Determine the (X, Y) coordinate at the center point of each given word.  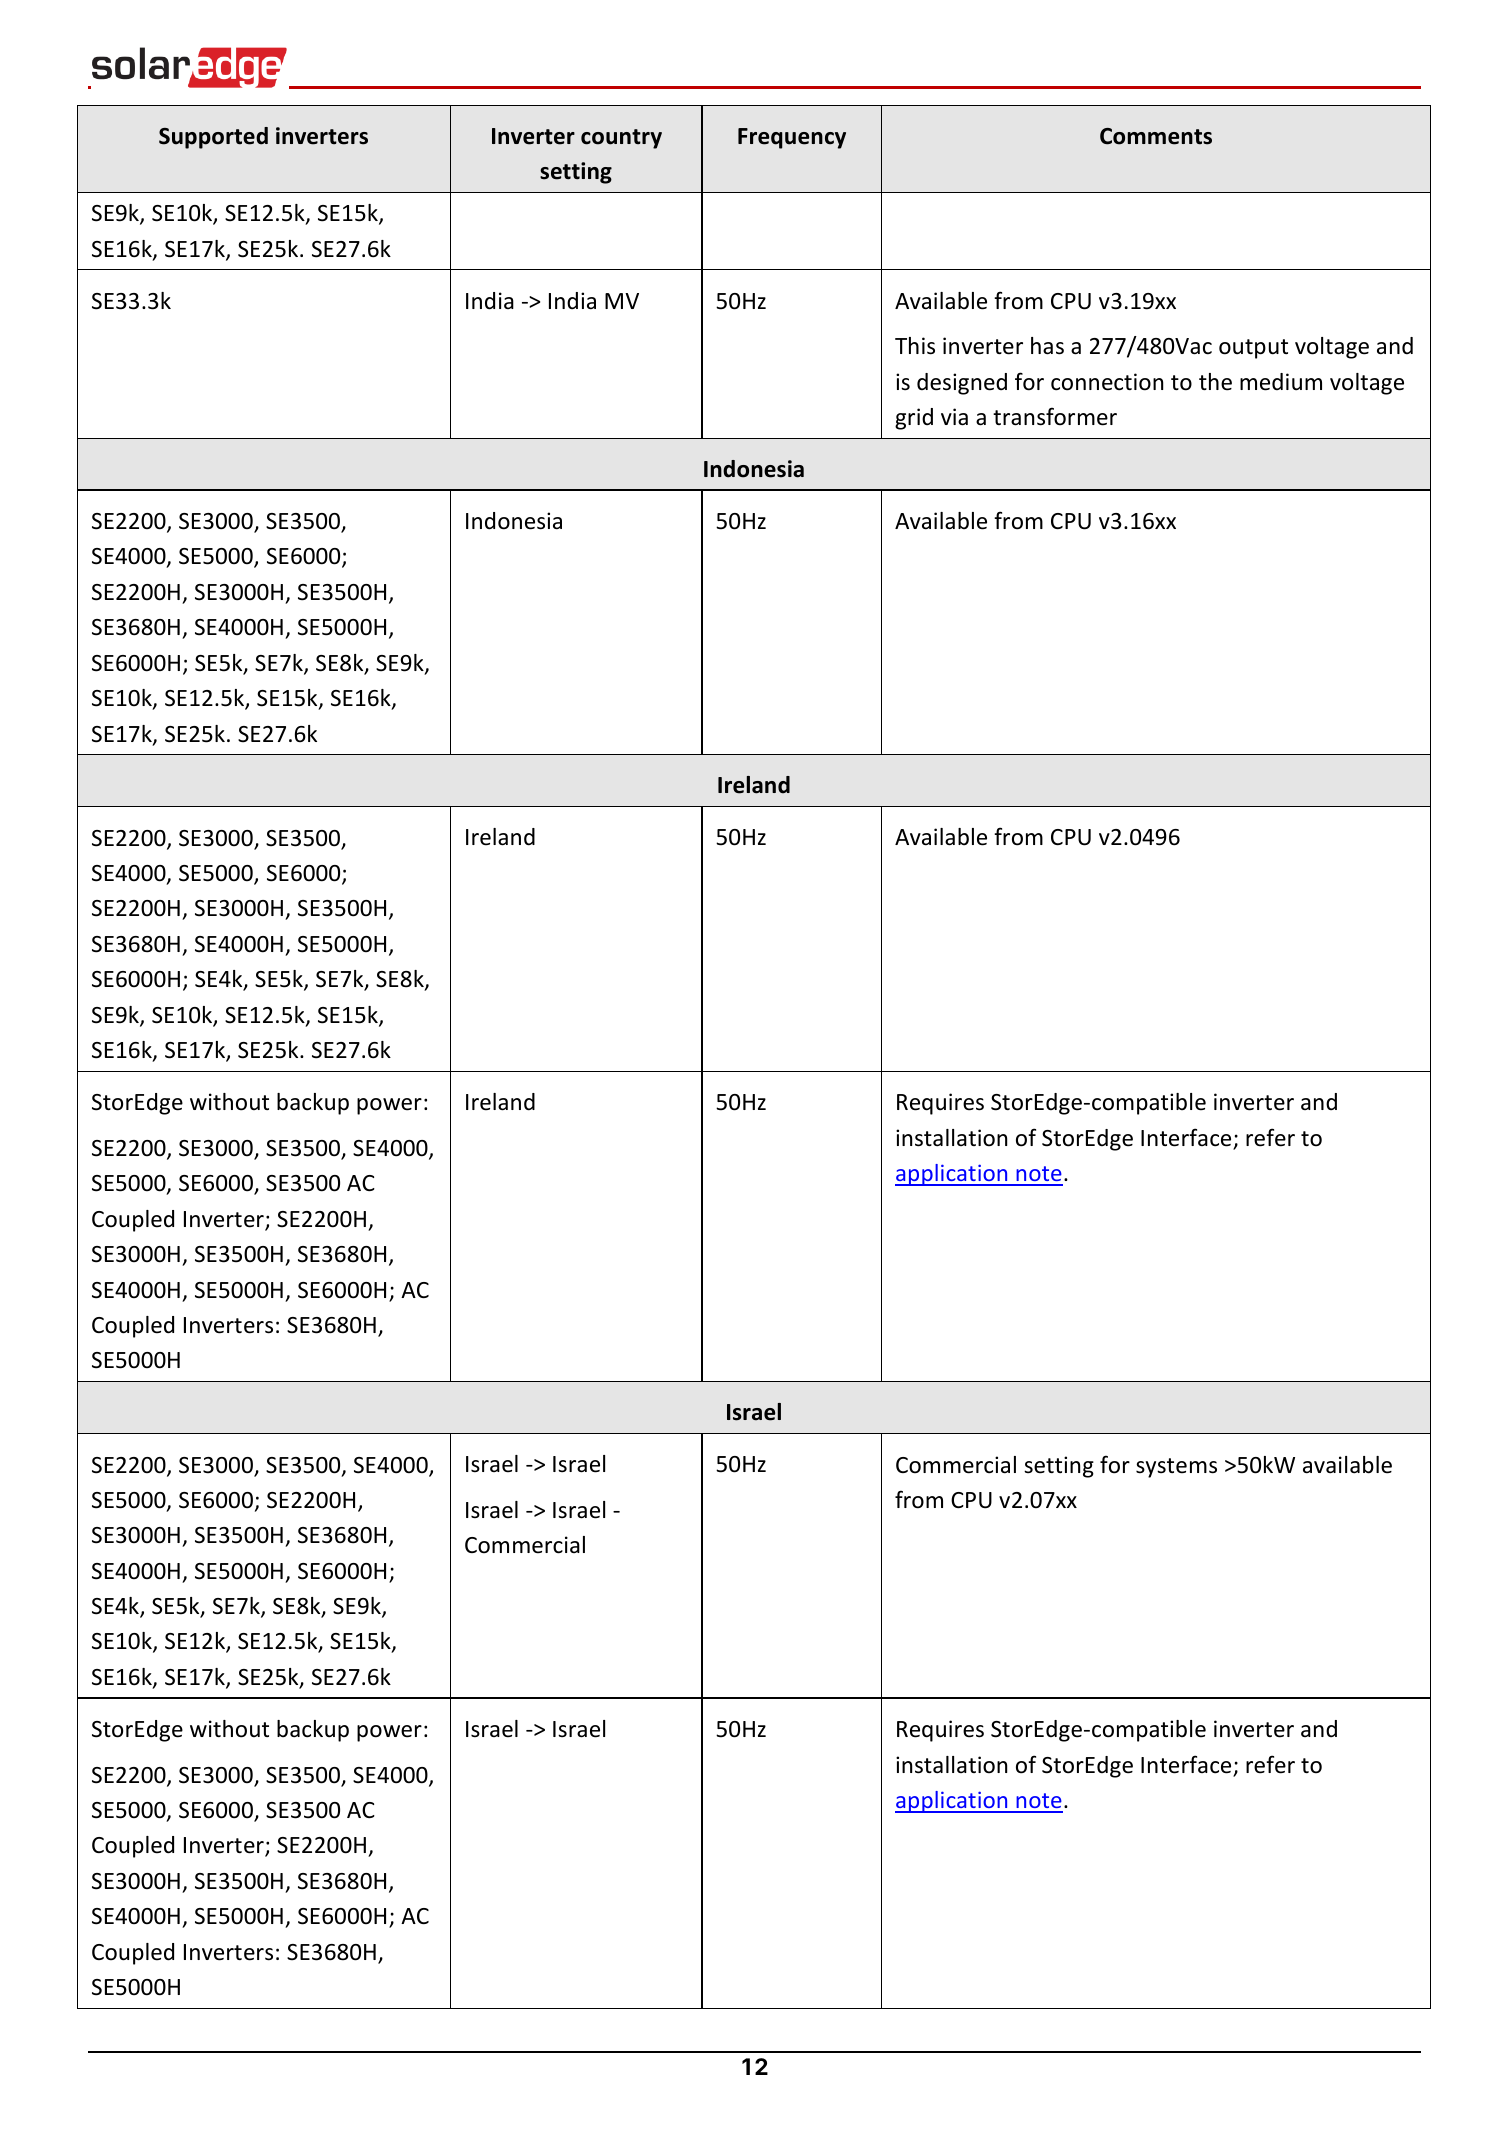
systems (1176, 1468)
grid (914, 419)
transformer (1055, 416)
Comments (1156, 136)
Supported (213, 138)
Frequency (792, 138)
